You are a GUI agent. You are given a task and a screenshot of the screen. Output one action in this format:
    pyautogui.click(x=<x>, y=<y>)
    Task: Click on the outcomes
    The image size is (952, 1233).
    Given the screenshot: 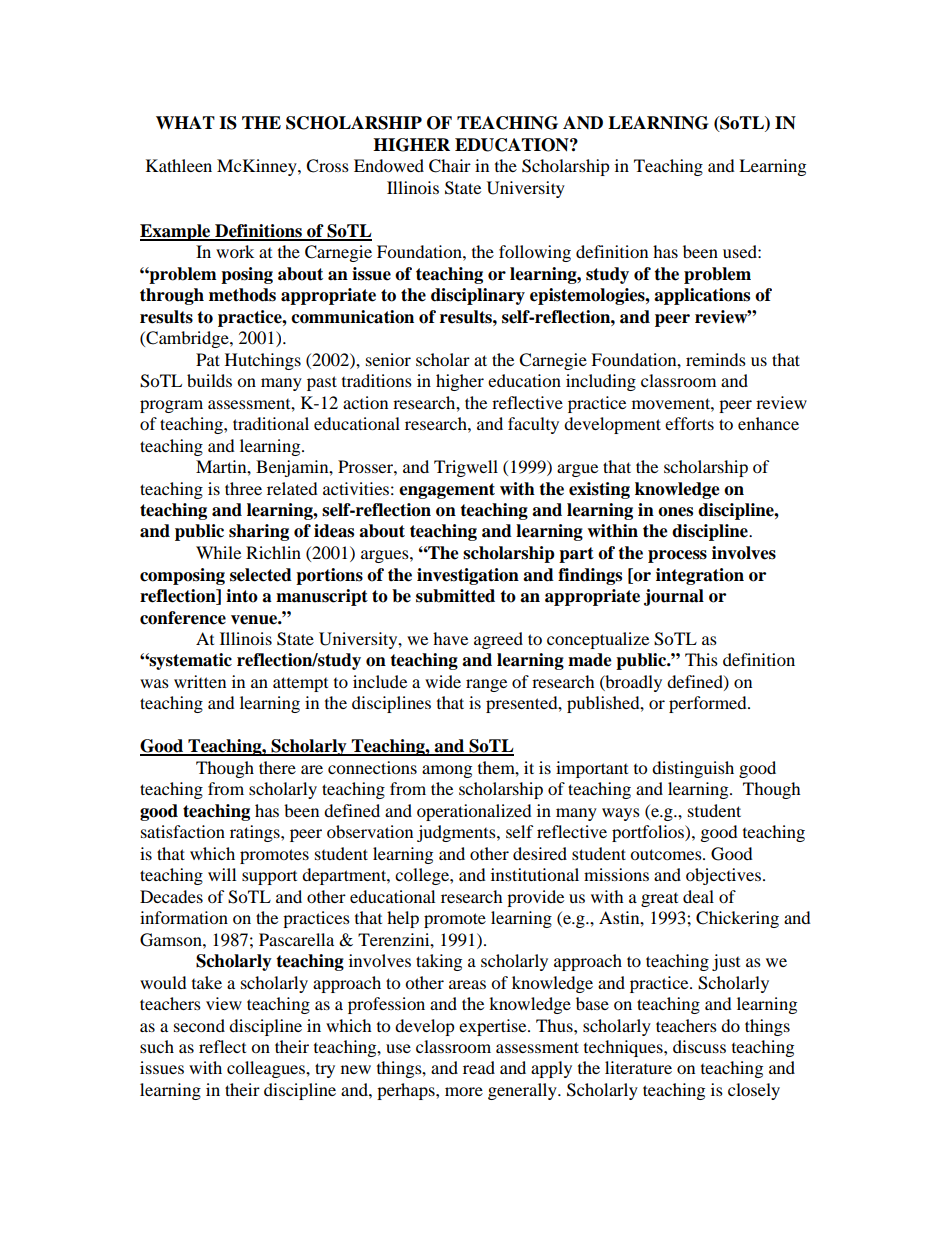 What is the action you would take?
    pyautogui.click(x=667, y=854)
